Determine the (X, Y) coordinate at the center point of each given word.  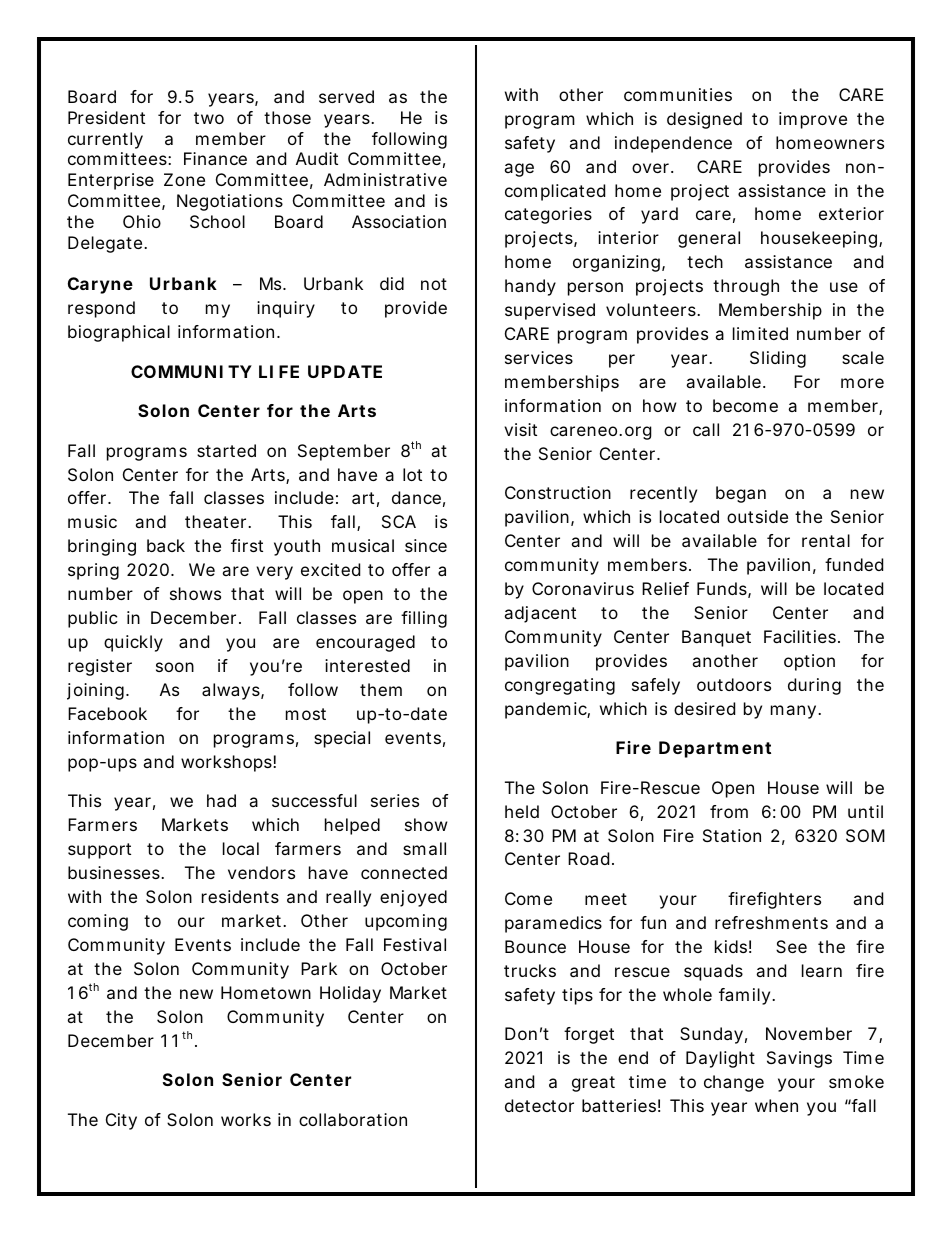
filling (424, 619)
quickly (133, 643)
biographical (119, 333)
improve (813, 120)
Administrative (385, 179)
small (424, 848)
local (241, 848)
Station (732, 835)
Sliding (778, 359)
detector (539, 1105)
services (539, 357)
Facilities (802, 636)
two (209, 118)
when (776, 1105)
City (121, 1121)
